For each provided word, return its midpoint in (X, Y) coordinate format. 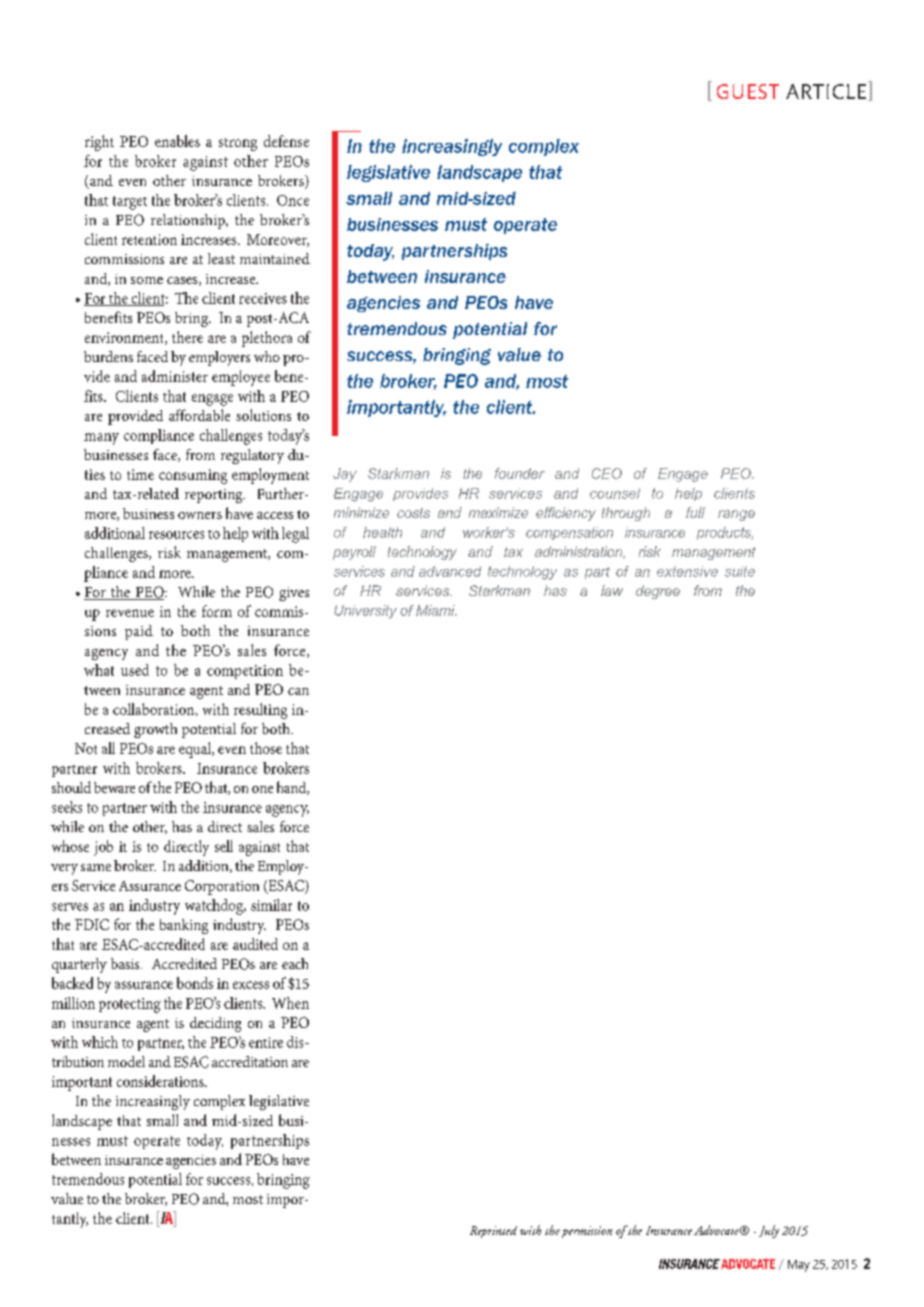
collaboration (155, 709)
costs (413, 513)
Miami (436, 610)
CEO (607, 473)
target (130, 203)
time (140, 474)
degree (658, 592)
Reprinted (493, 1232)
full (695, 512)
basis (126, 963)
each (295, 963)
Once (293, 200)
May (799, 1266)
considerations (161, 1081)
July (769, 1231)
